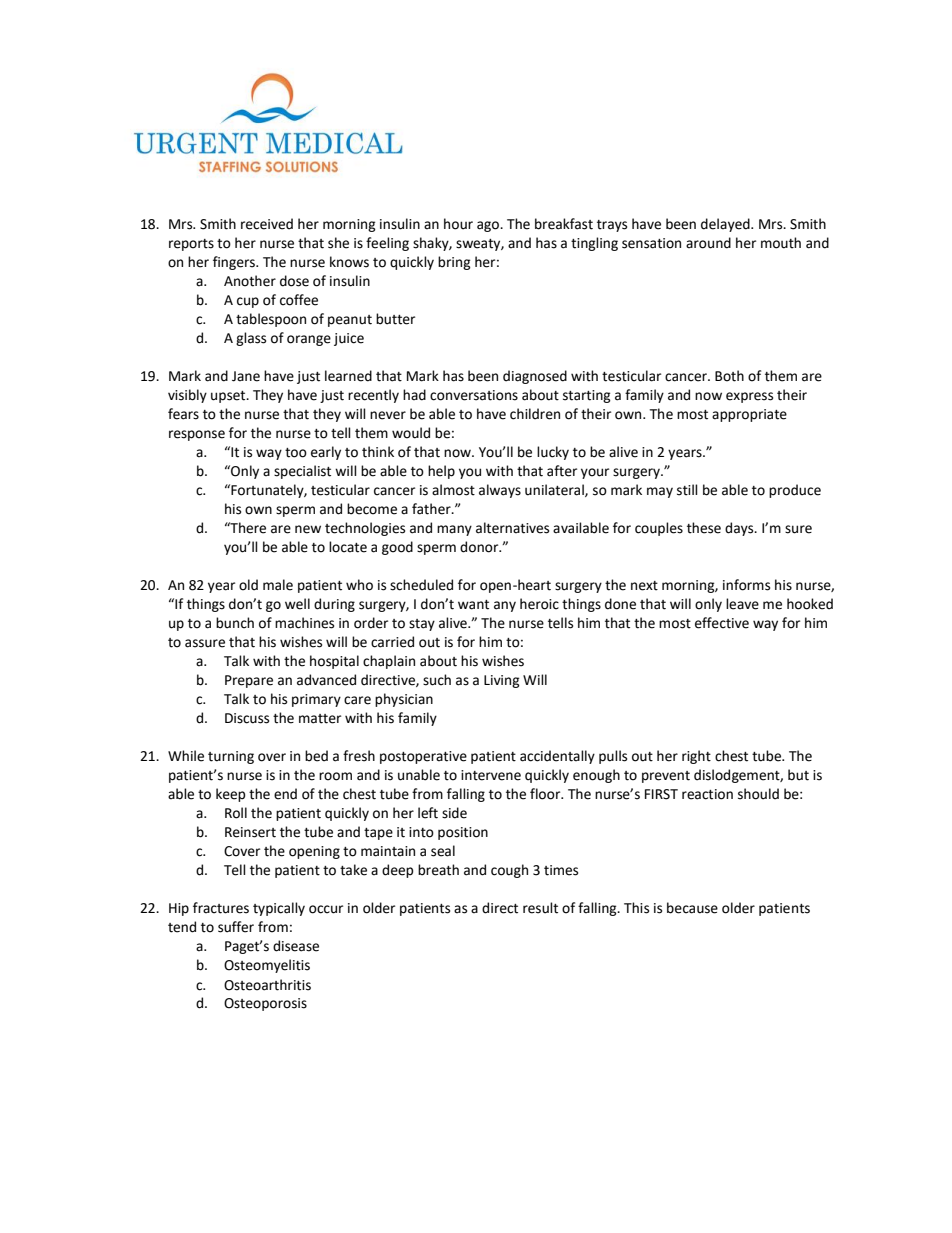  What do you see at coordinates (247, 718) in the screenshot?
I see `Discuss` at bounding box center [247, 718].
